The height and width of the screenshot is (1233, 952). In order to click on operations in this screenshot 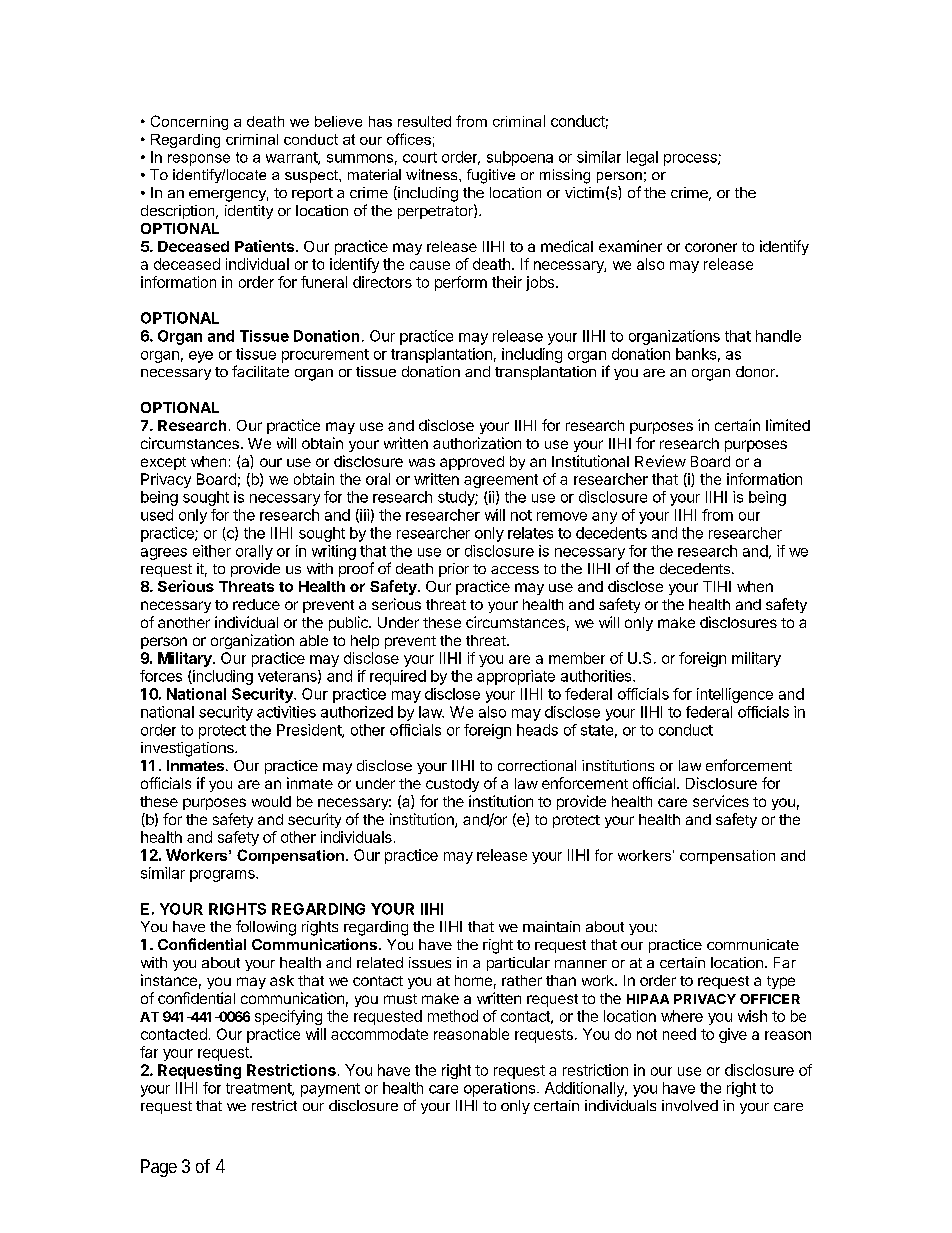, I will do `click(501, 1089)`.
